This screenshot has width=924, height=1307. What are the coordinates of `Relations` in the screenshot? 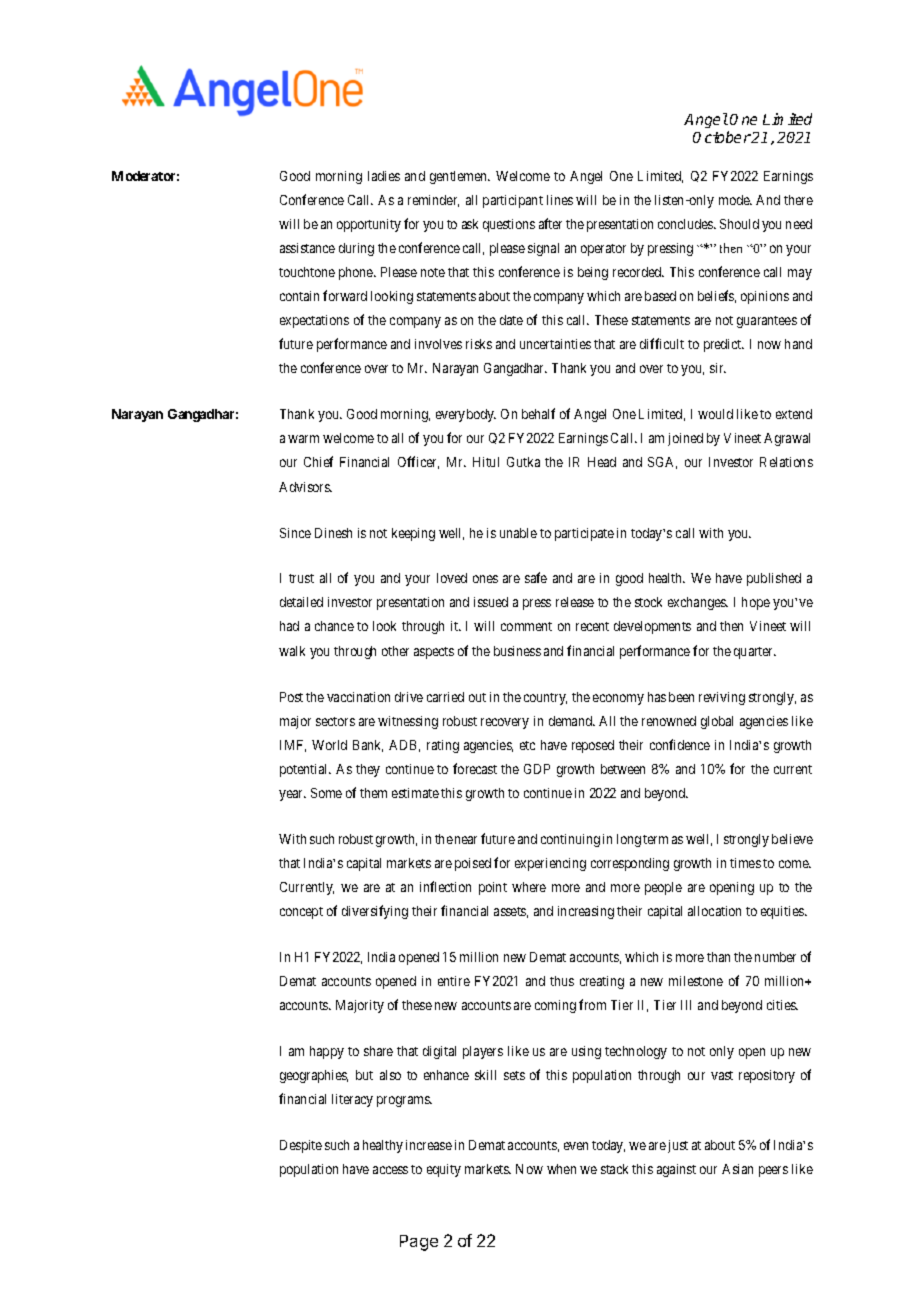 It's located at (786, 462).
